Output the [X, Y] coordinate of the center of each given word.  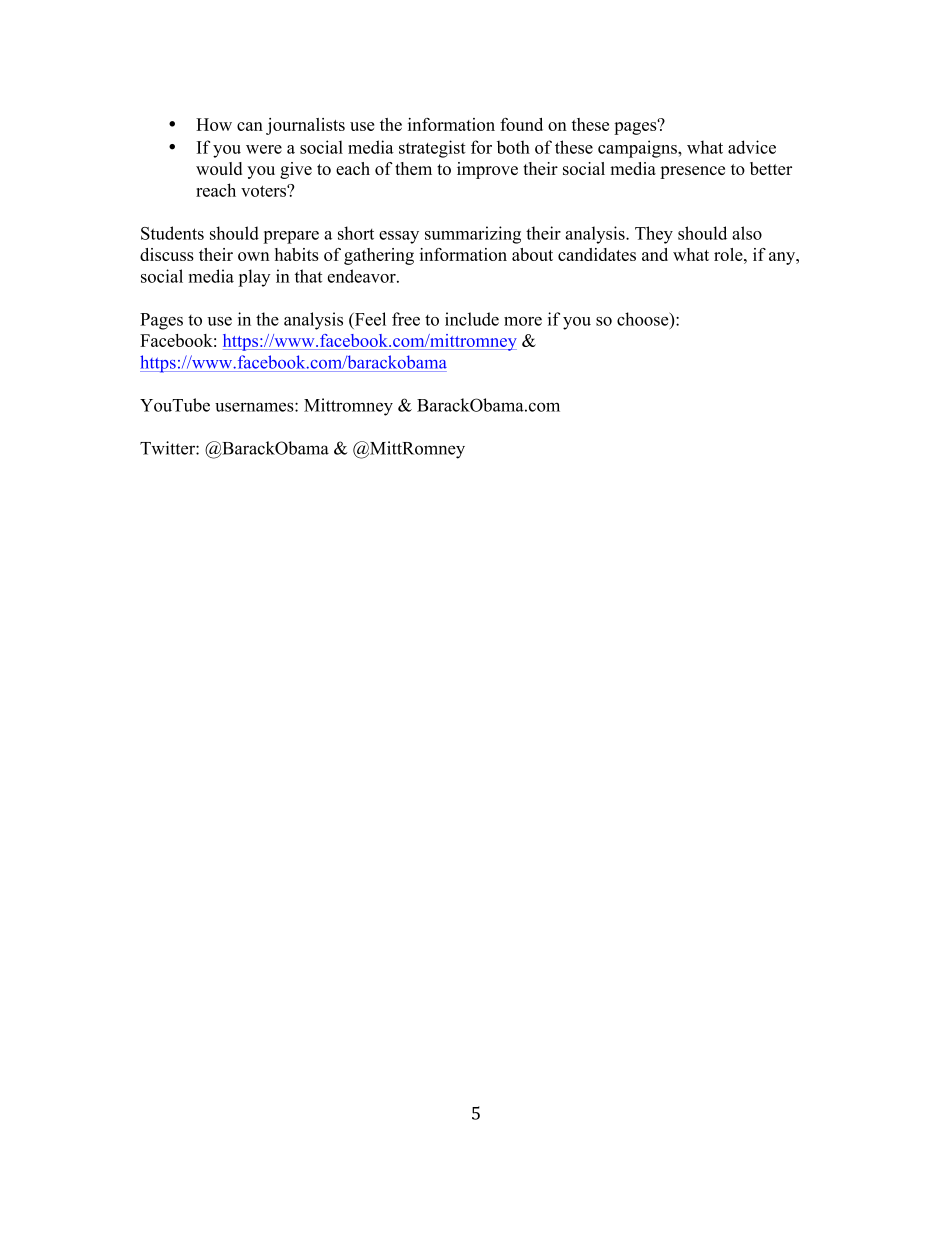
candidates [597, 254]
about [532, 254]
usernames [255, 407]
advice [752, 147]
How [214, 124]
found [521, 124]
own [254, 256]
